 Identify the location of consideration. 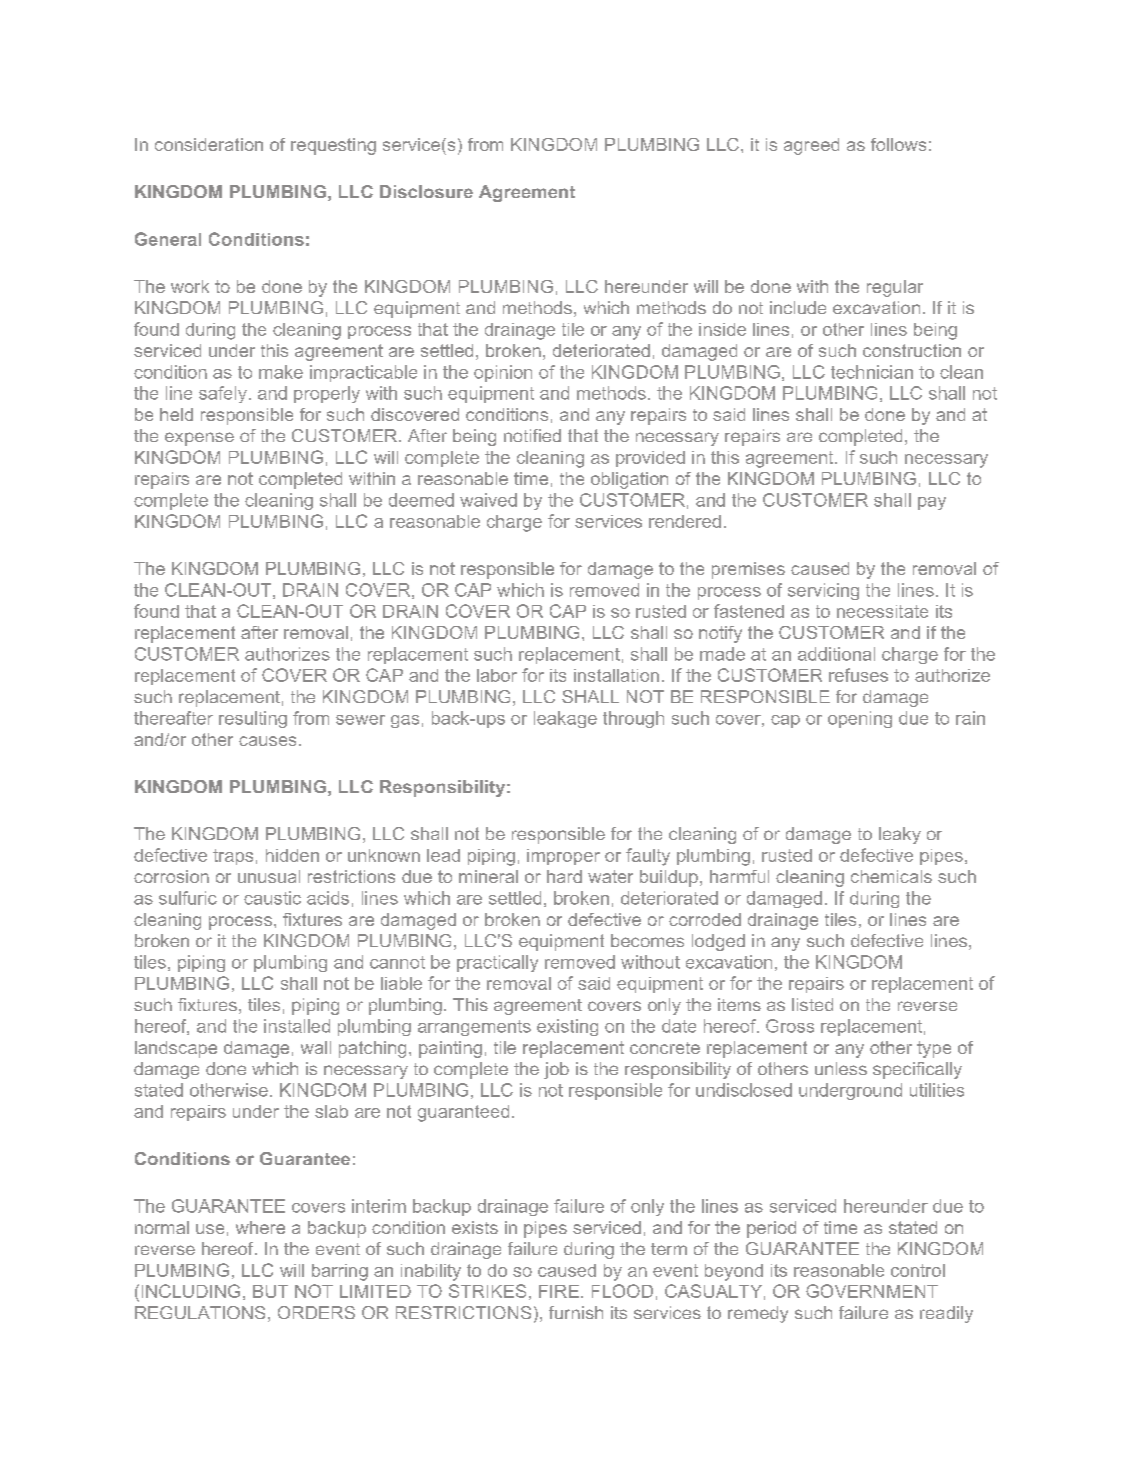
(209, 144).
